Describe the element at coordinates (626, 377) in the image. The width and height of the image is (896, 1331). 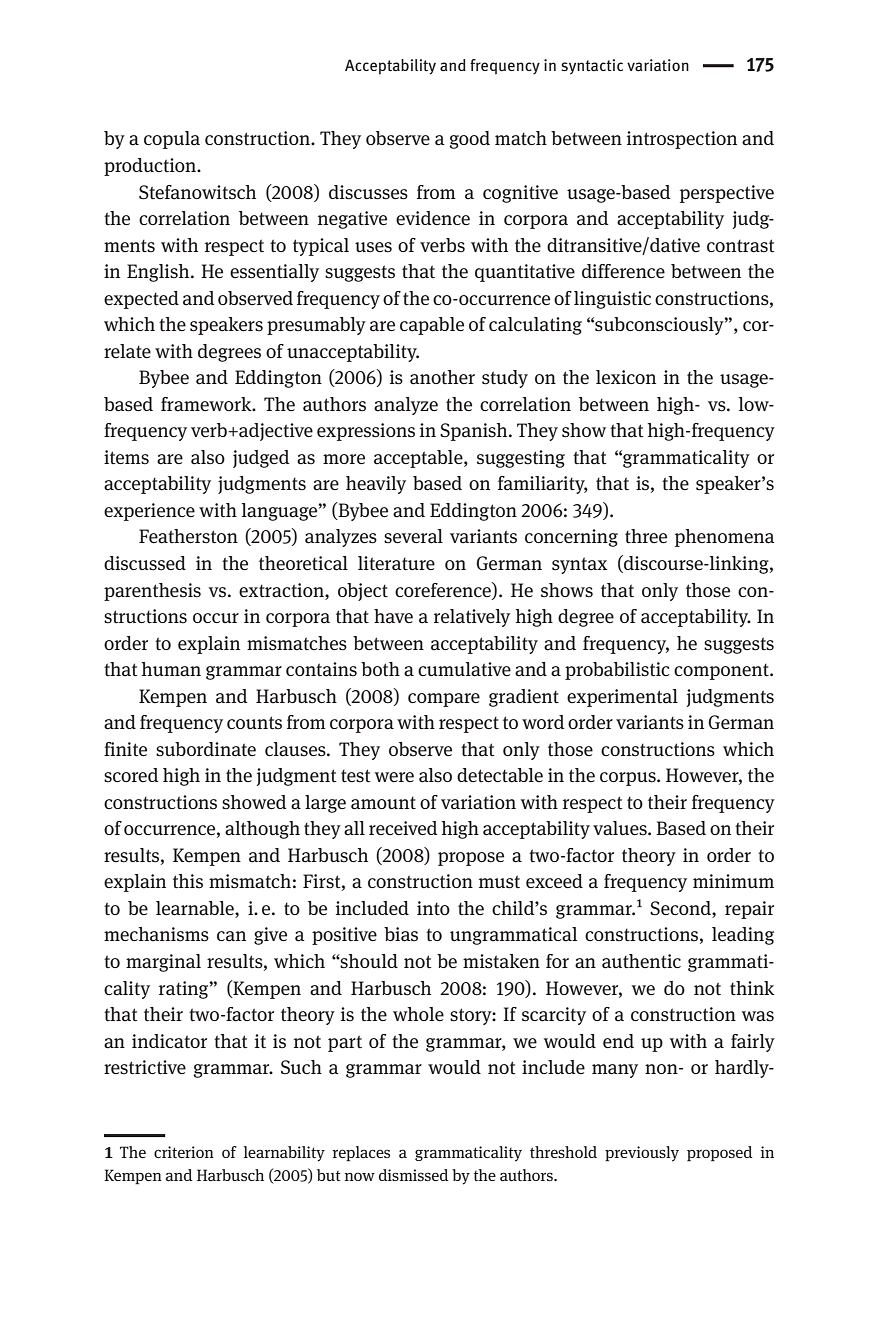
I see `lexicon` at that location.
